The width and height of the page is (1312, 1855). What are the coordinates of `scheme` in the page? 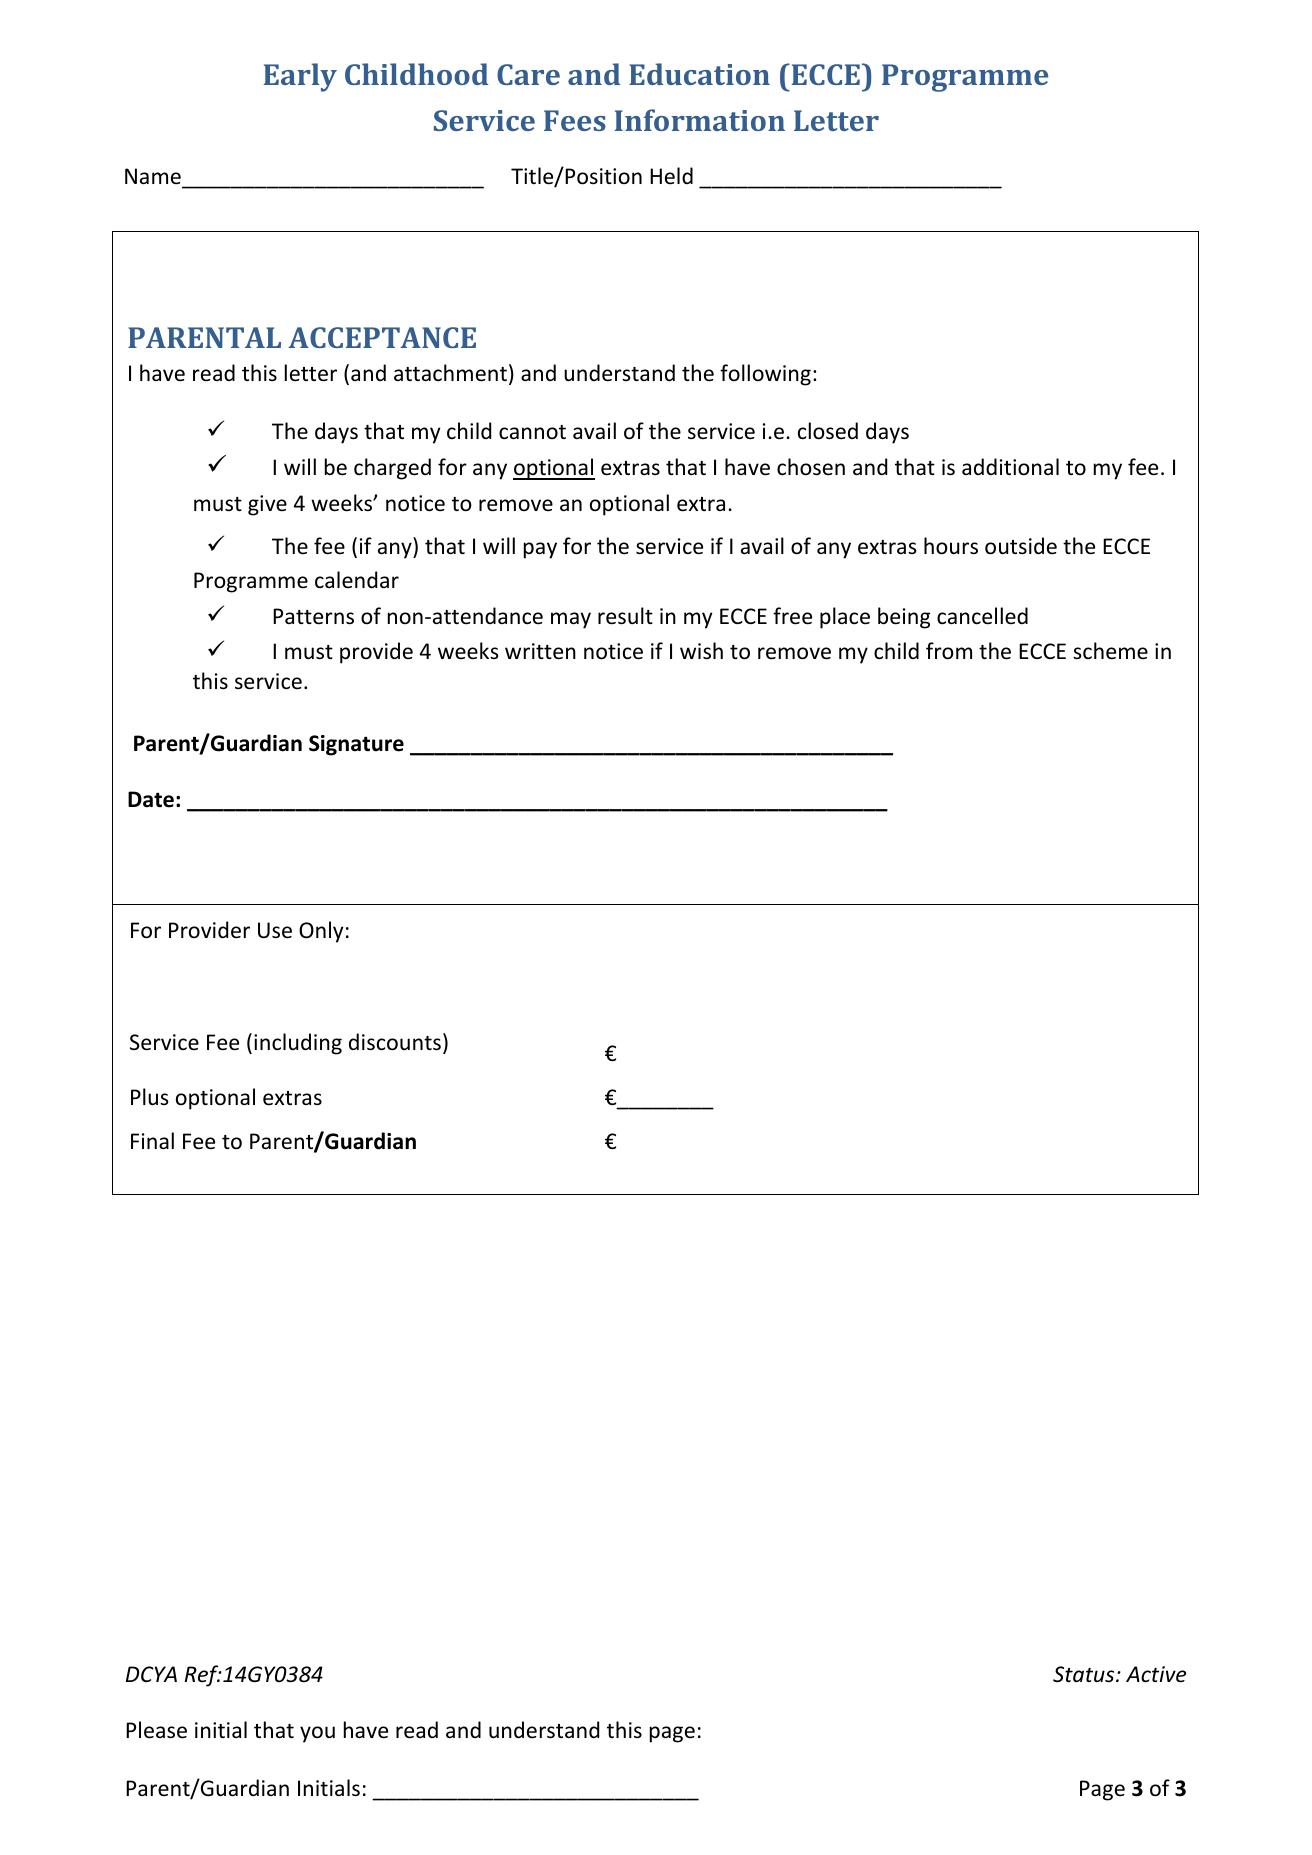 It's located at (1110, 651).
